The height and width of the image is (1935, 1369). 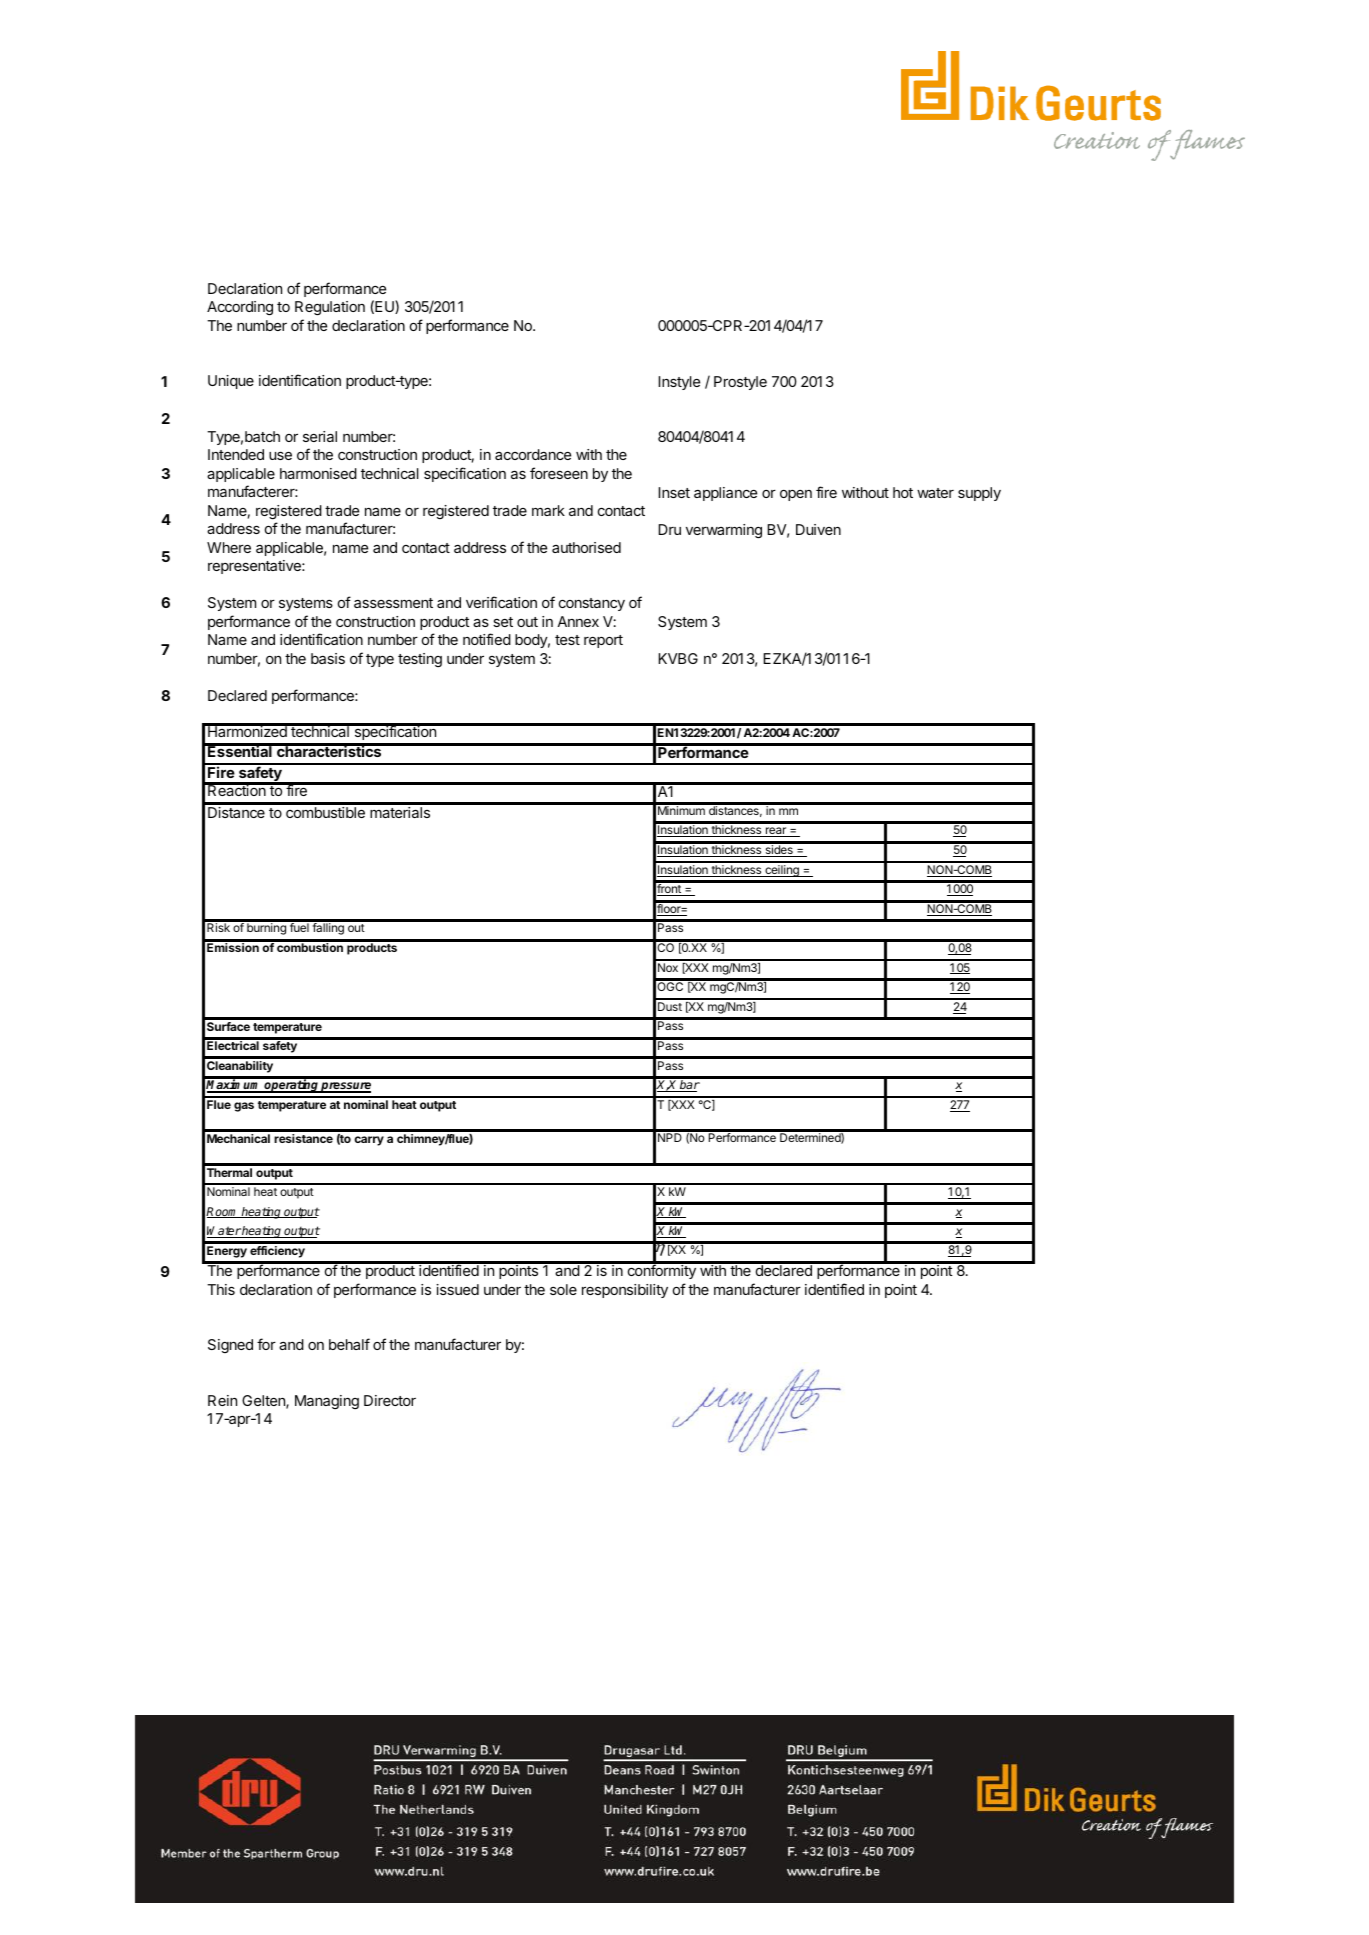 What do you see at coordinates (603, 641) in the image?
I see `report` at bounding box center [603, 641].
